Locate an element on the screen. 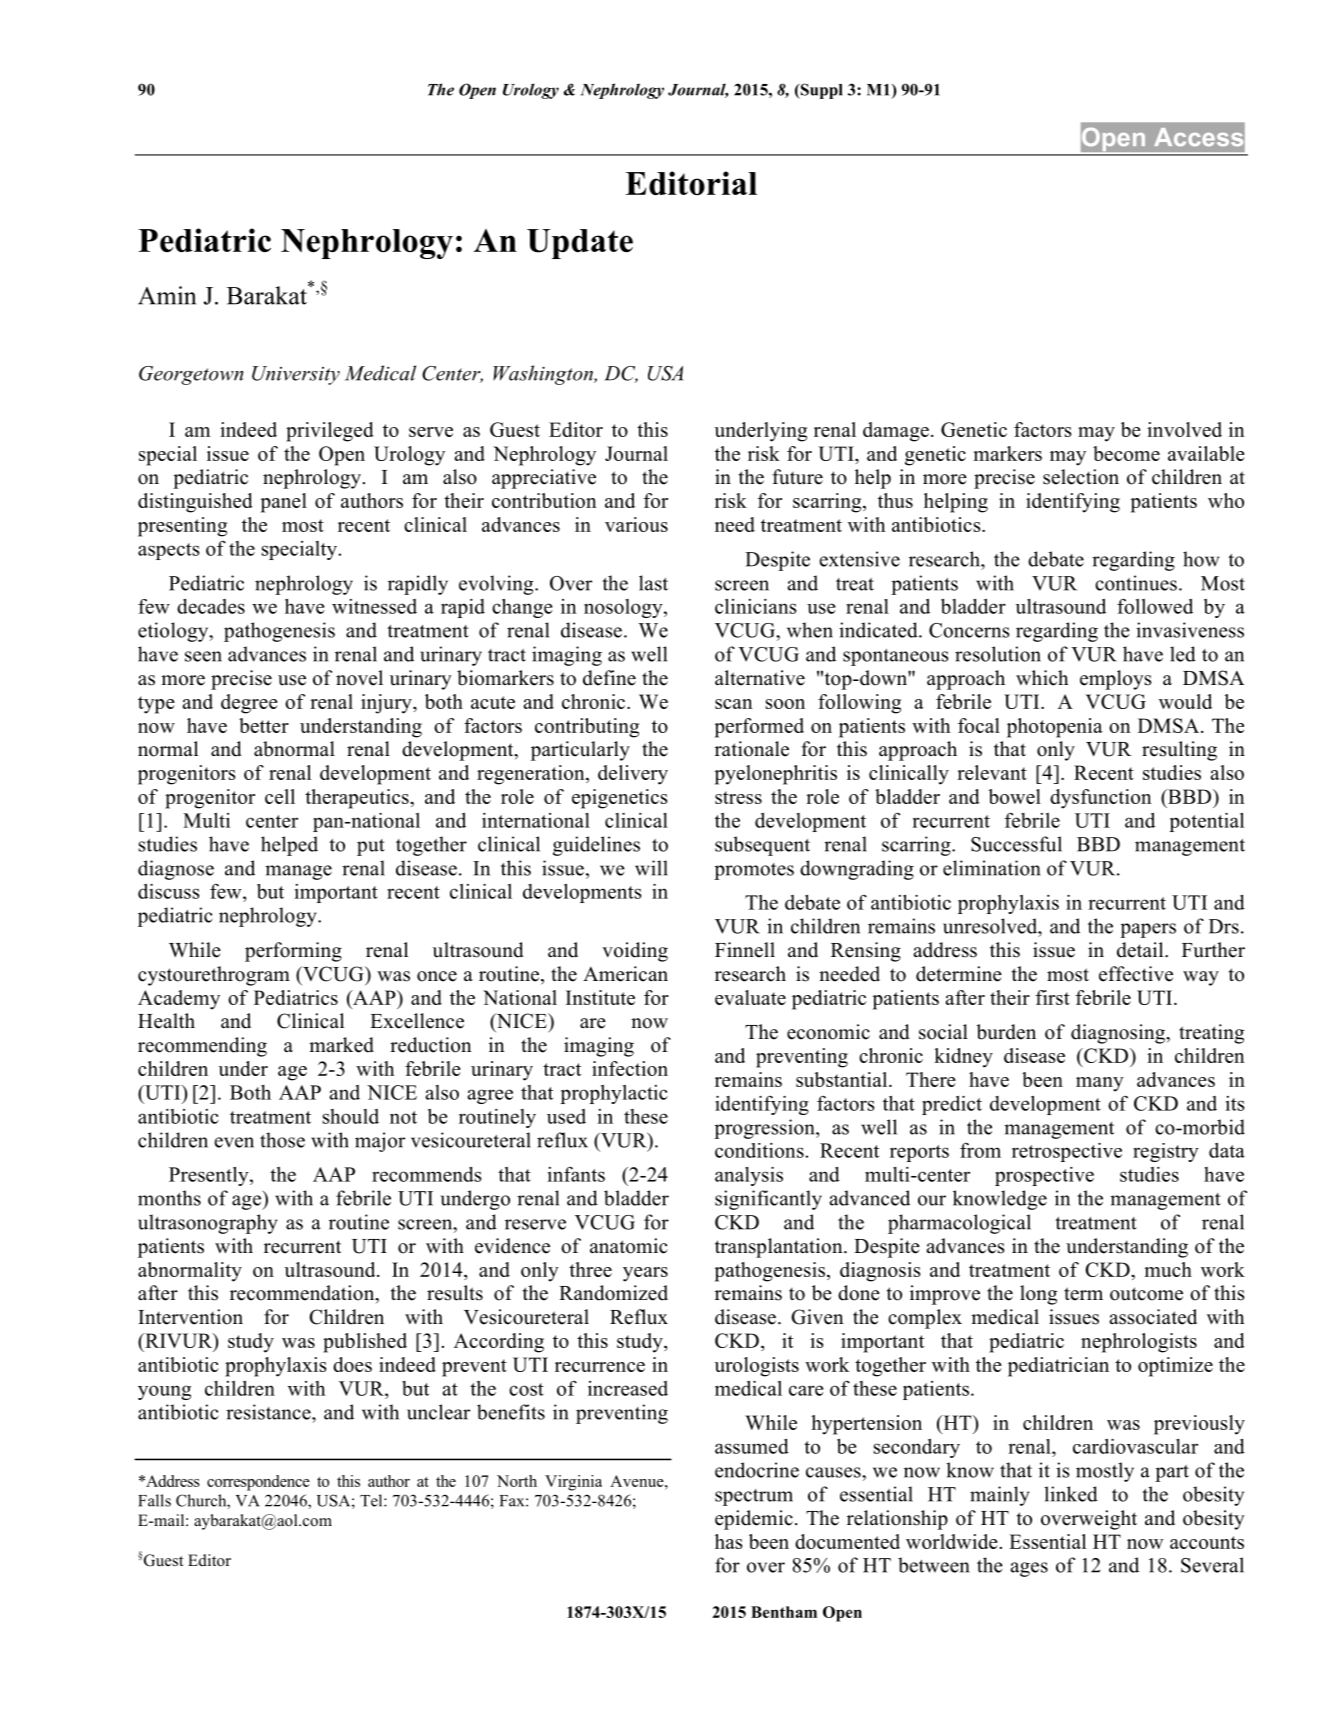 The width and height of the screenshot is (1321, 1710). analysis is located at coordinates (749, 1176).
